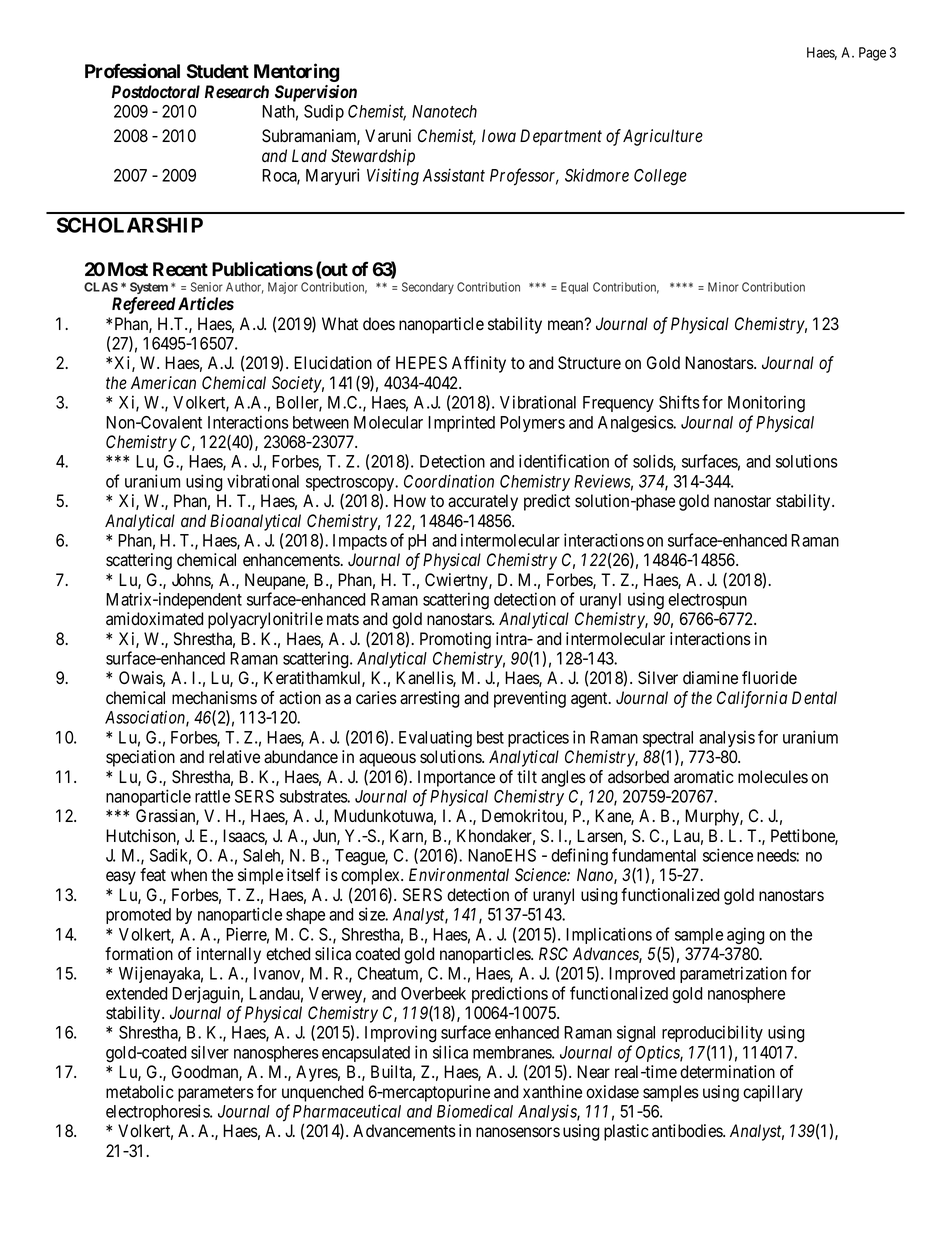 This screenshot has height=1233, width=952. What do you see at coordinates (218, 71) in the screenshot?
I see `Student` at bounding box center [218, 71].
